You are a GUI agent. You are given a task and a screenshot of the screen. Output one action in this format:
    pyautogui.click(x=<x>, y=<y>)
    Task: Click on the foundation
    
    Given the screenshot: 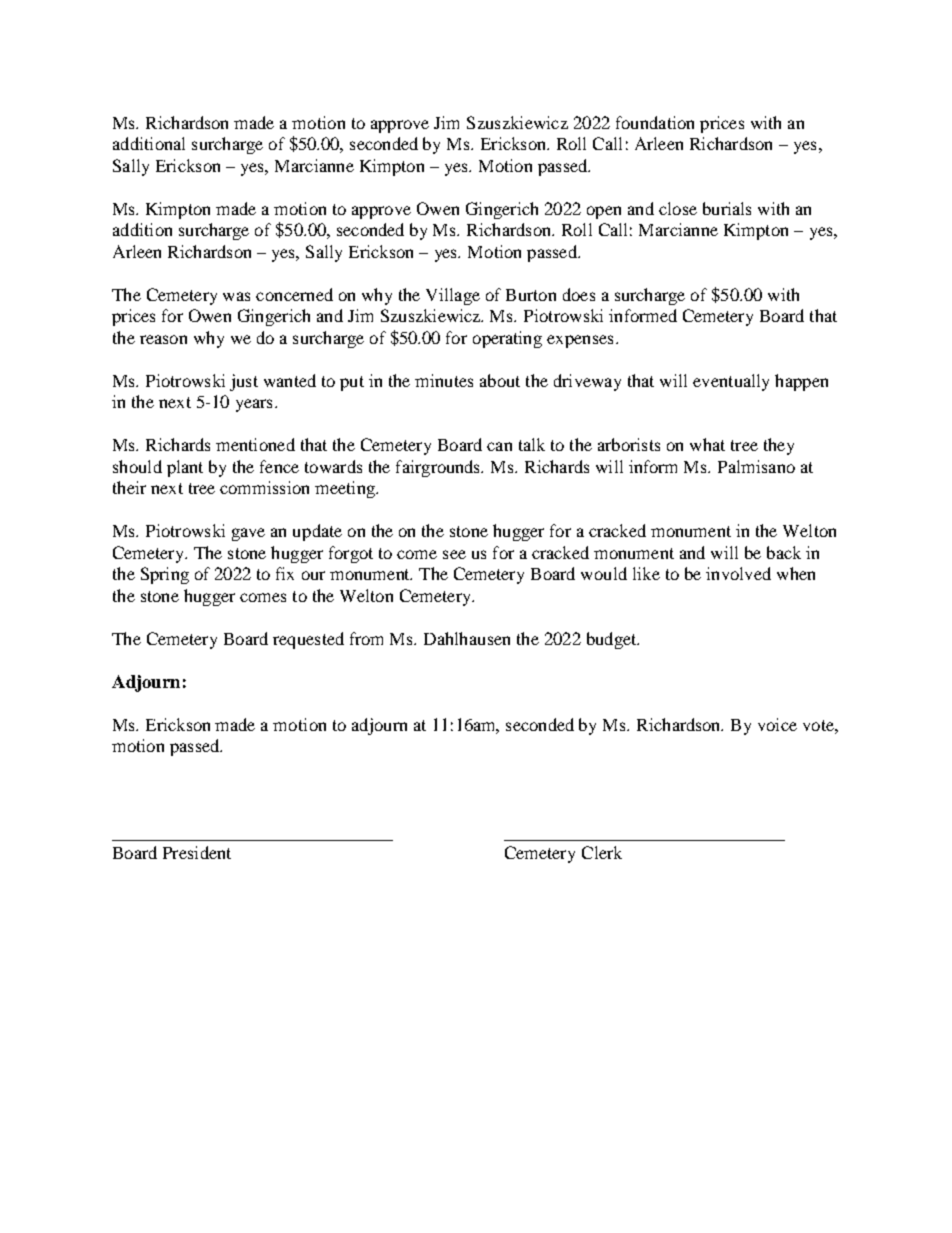 What is the action you would take?
    pyautogui.click(x=655, y=122)
